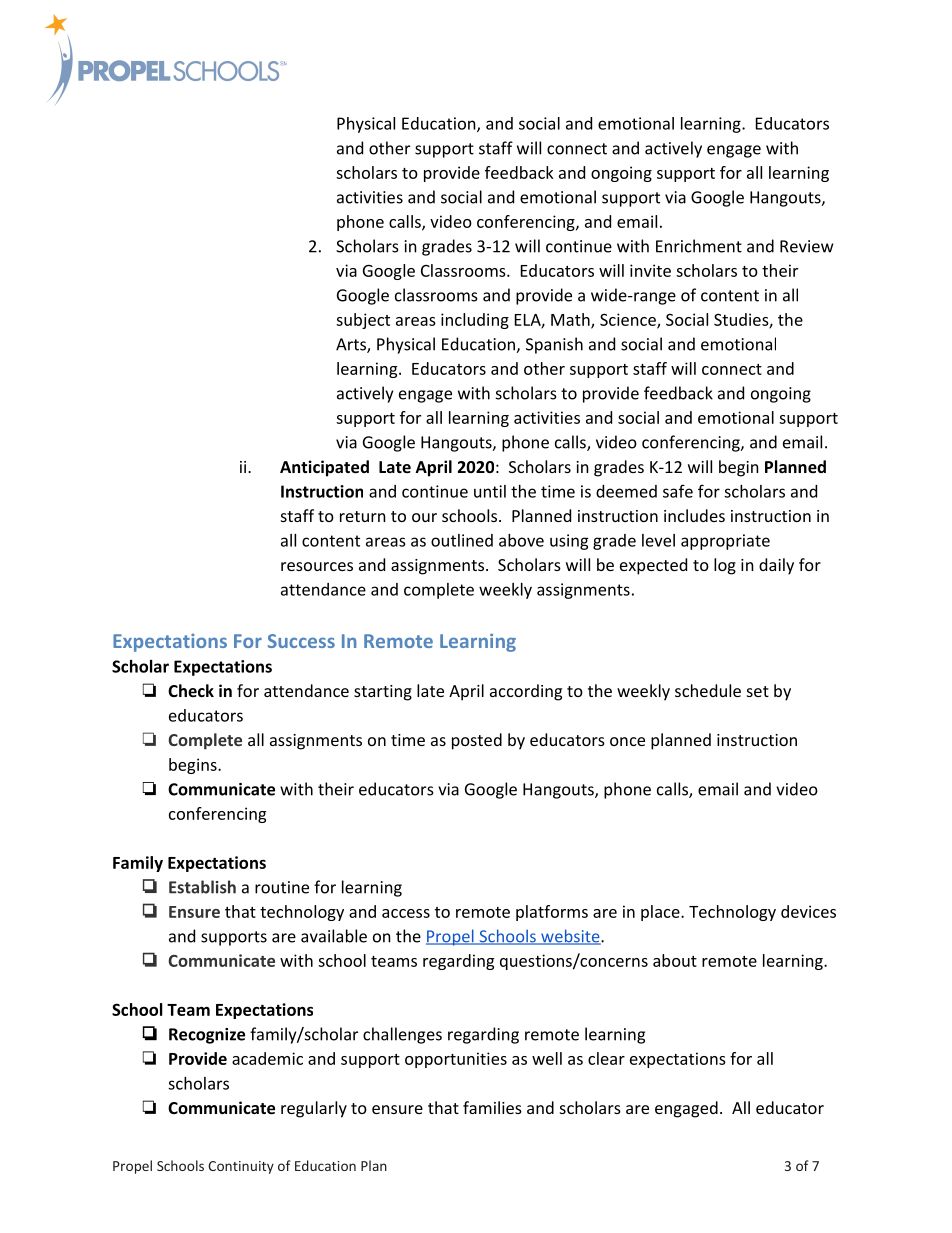  I want to click on clear, so click(606, 1058).
